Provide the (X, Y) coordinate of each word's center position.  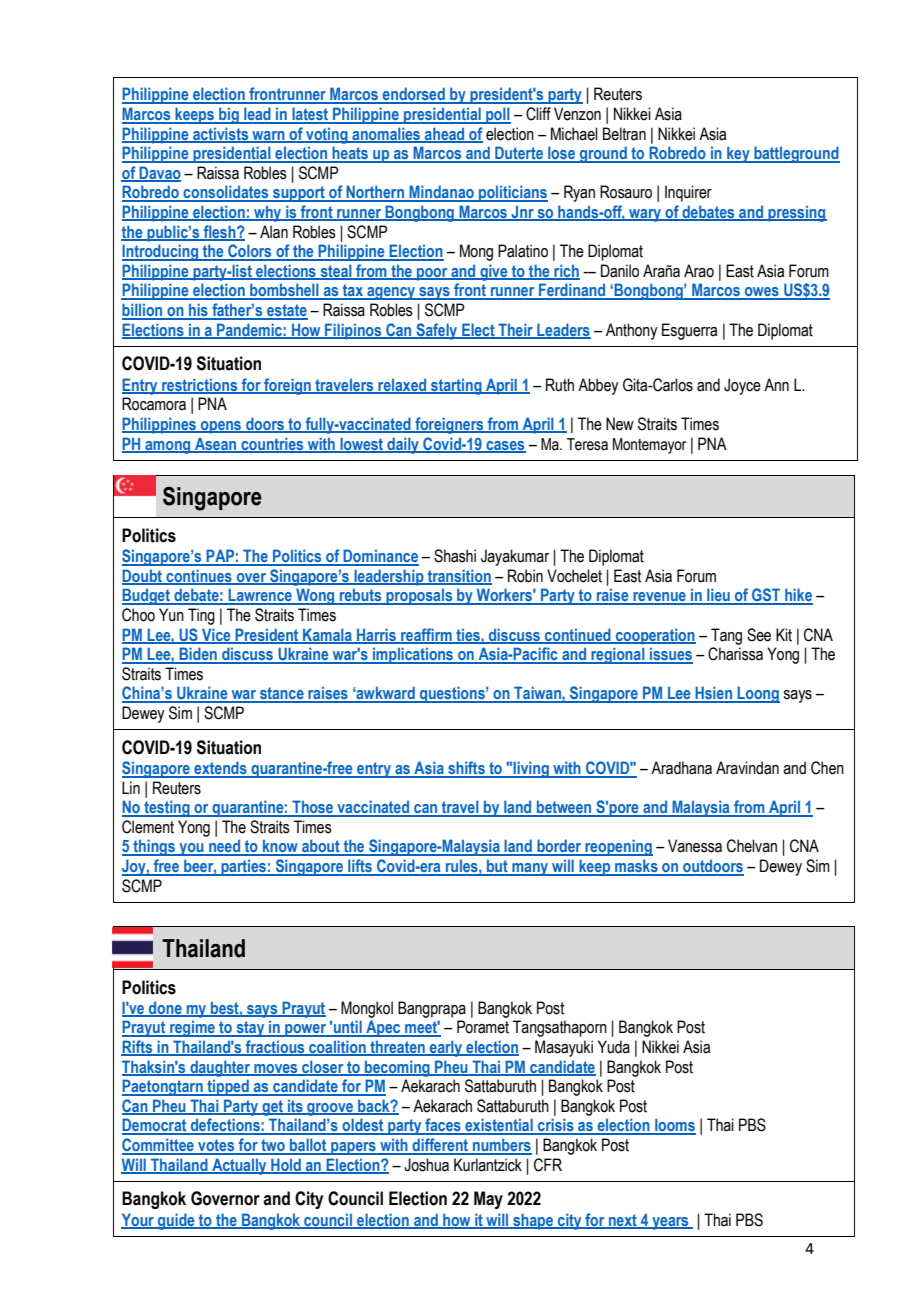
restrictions (200, 385)
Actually (239, 1166)
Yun (171, 615)
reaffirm (426, 635)
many (530, 869)
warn (268, 136)
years (670, 1223)
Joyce (742, 386)
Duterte (519, 154)
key (738, 154)
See (759, 635)
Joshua (426, 1165)
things (154, 847)
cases (505, 446)
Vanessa (695, 846)
